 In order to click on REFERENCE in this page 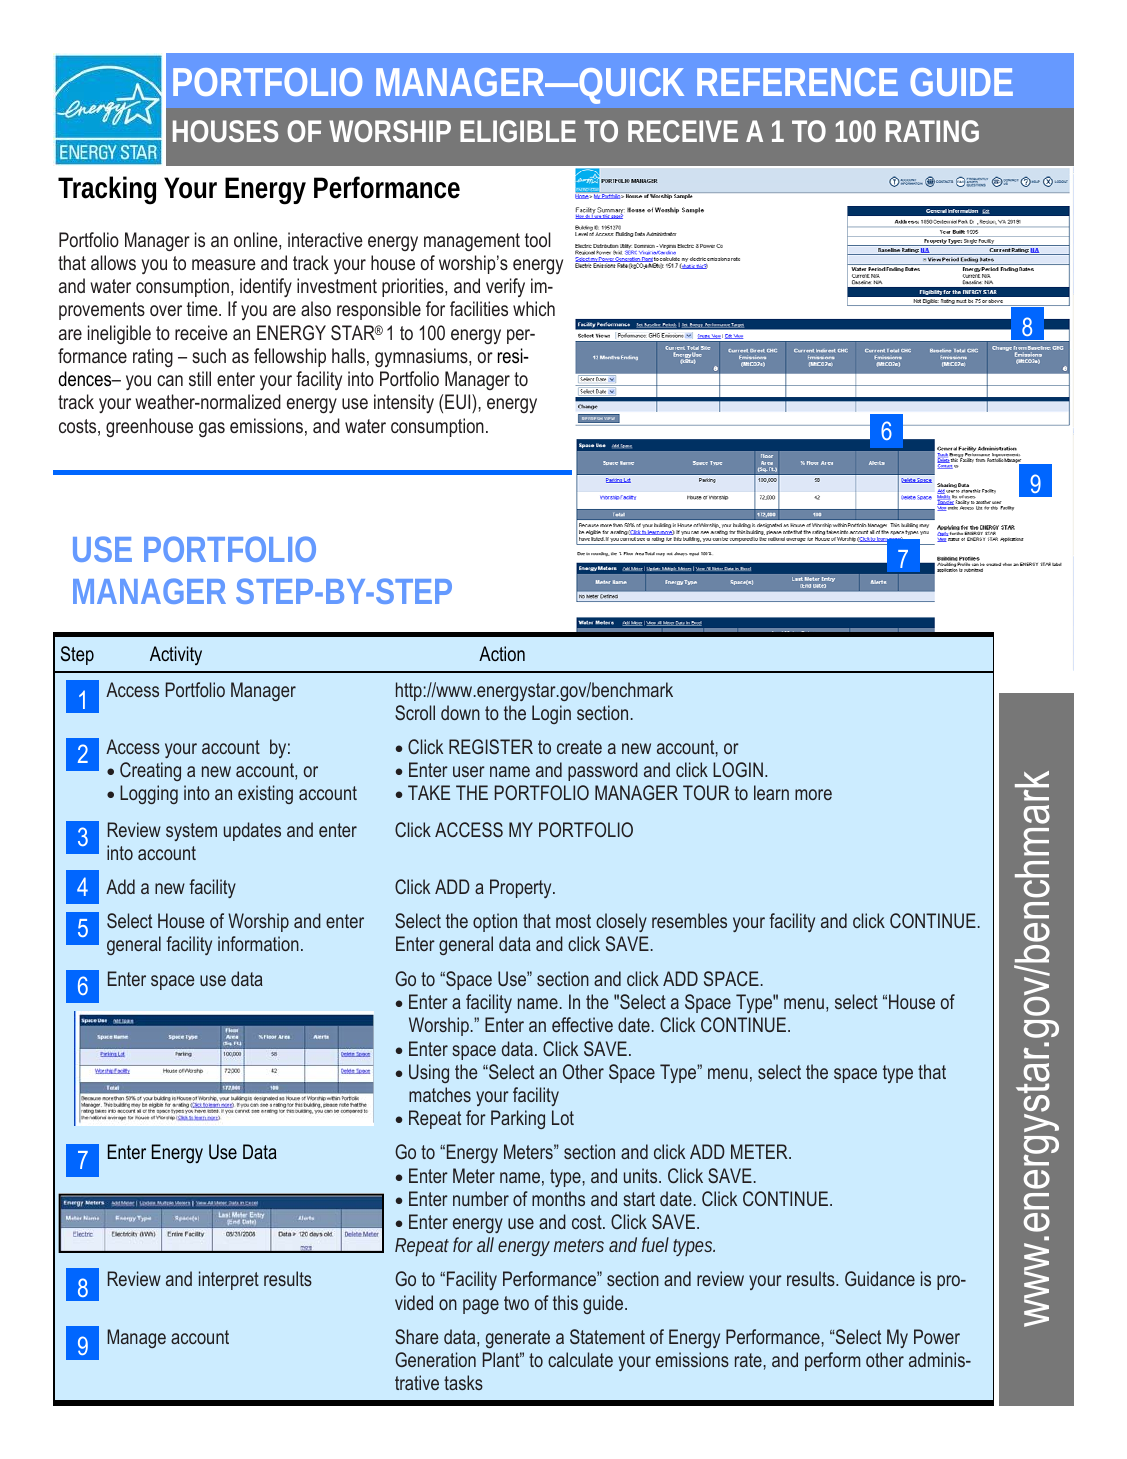, I will do `click(797, 82)`.
